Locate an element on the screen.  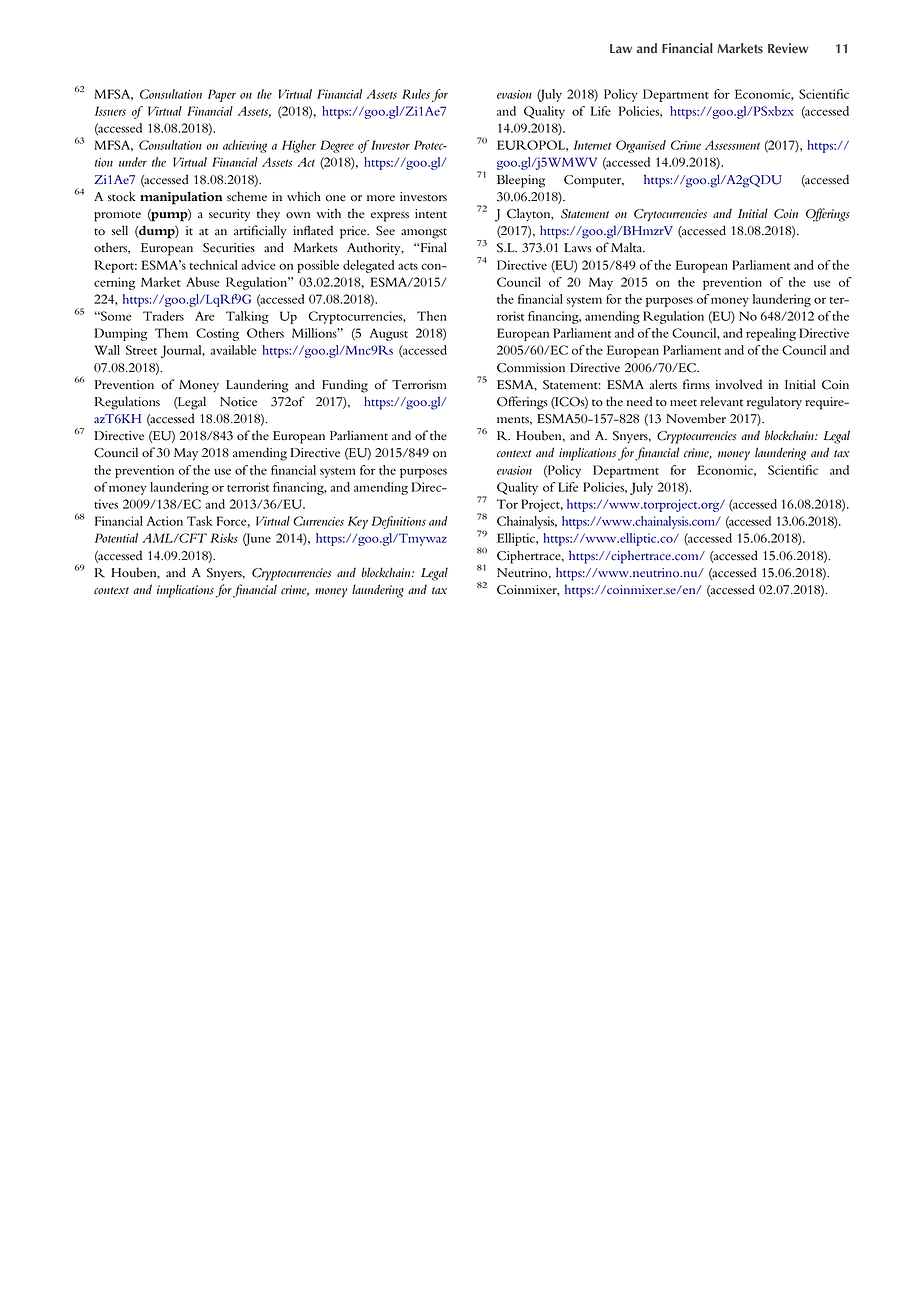
Terrorism is located at coordinates (419, 385).
